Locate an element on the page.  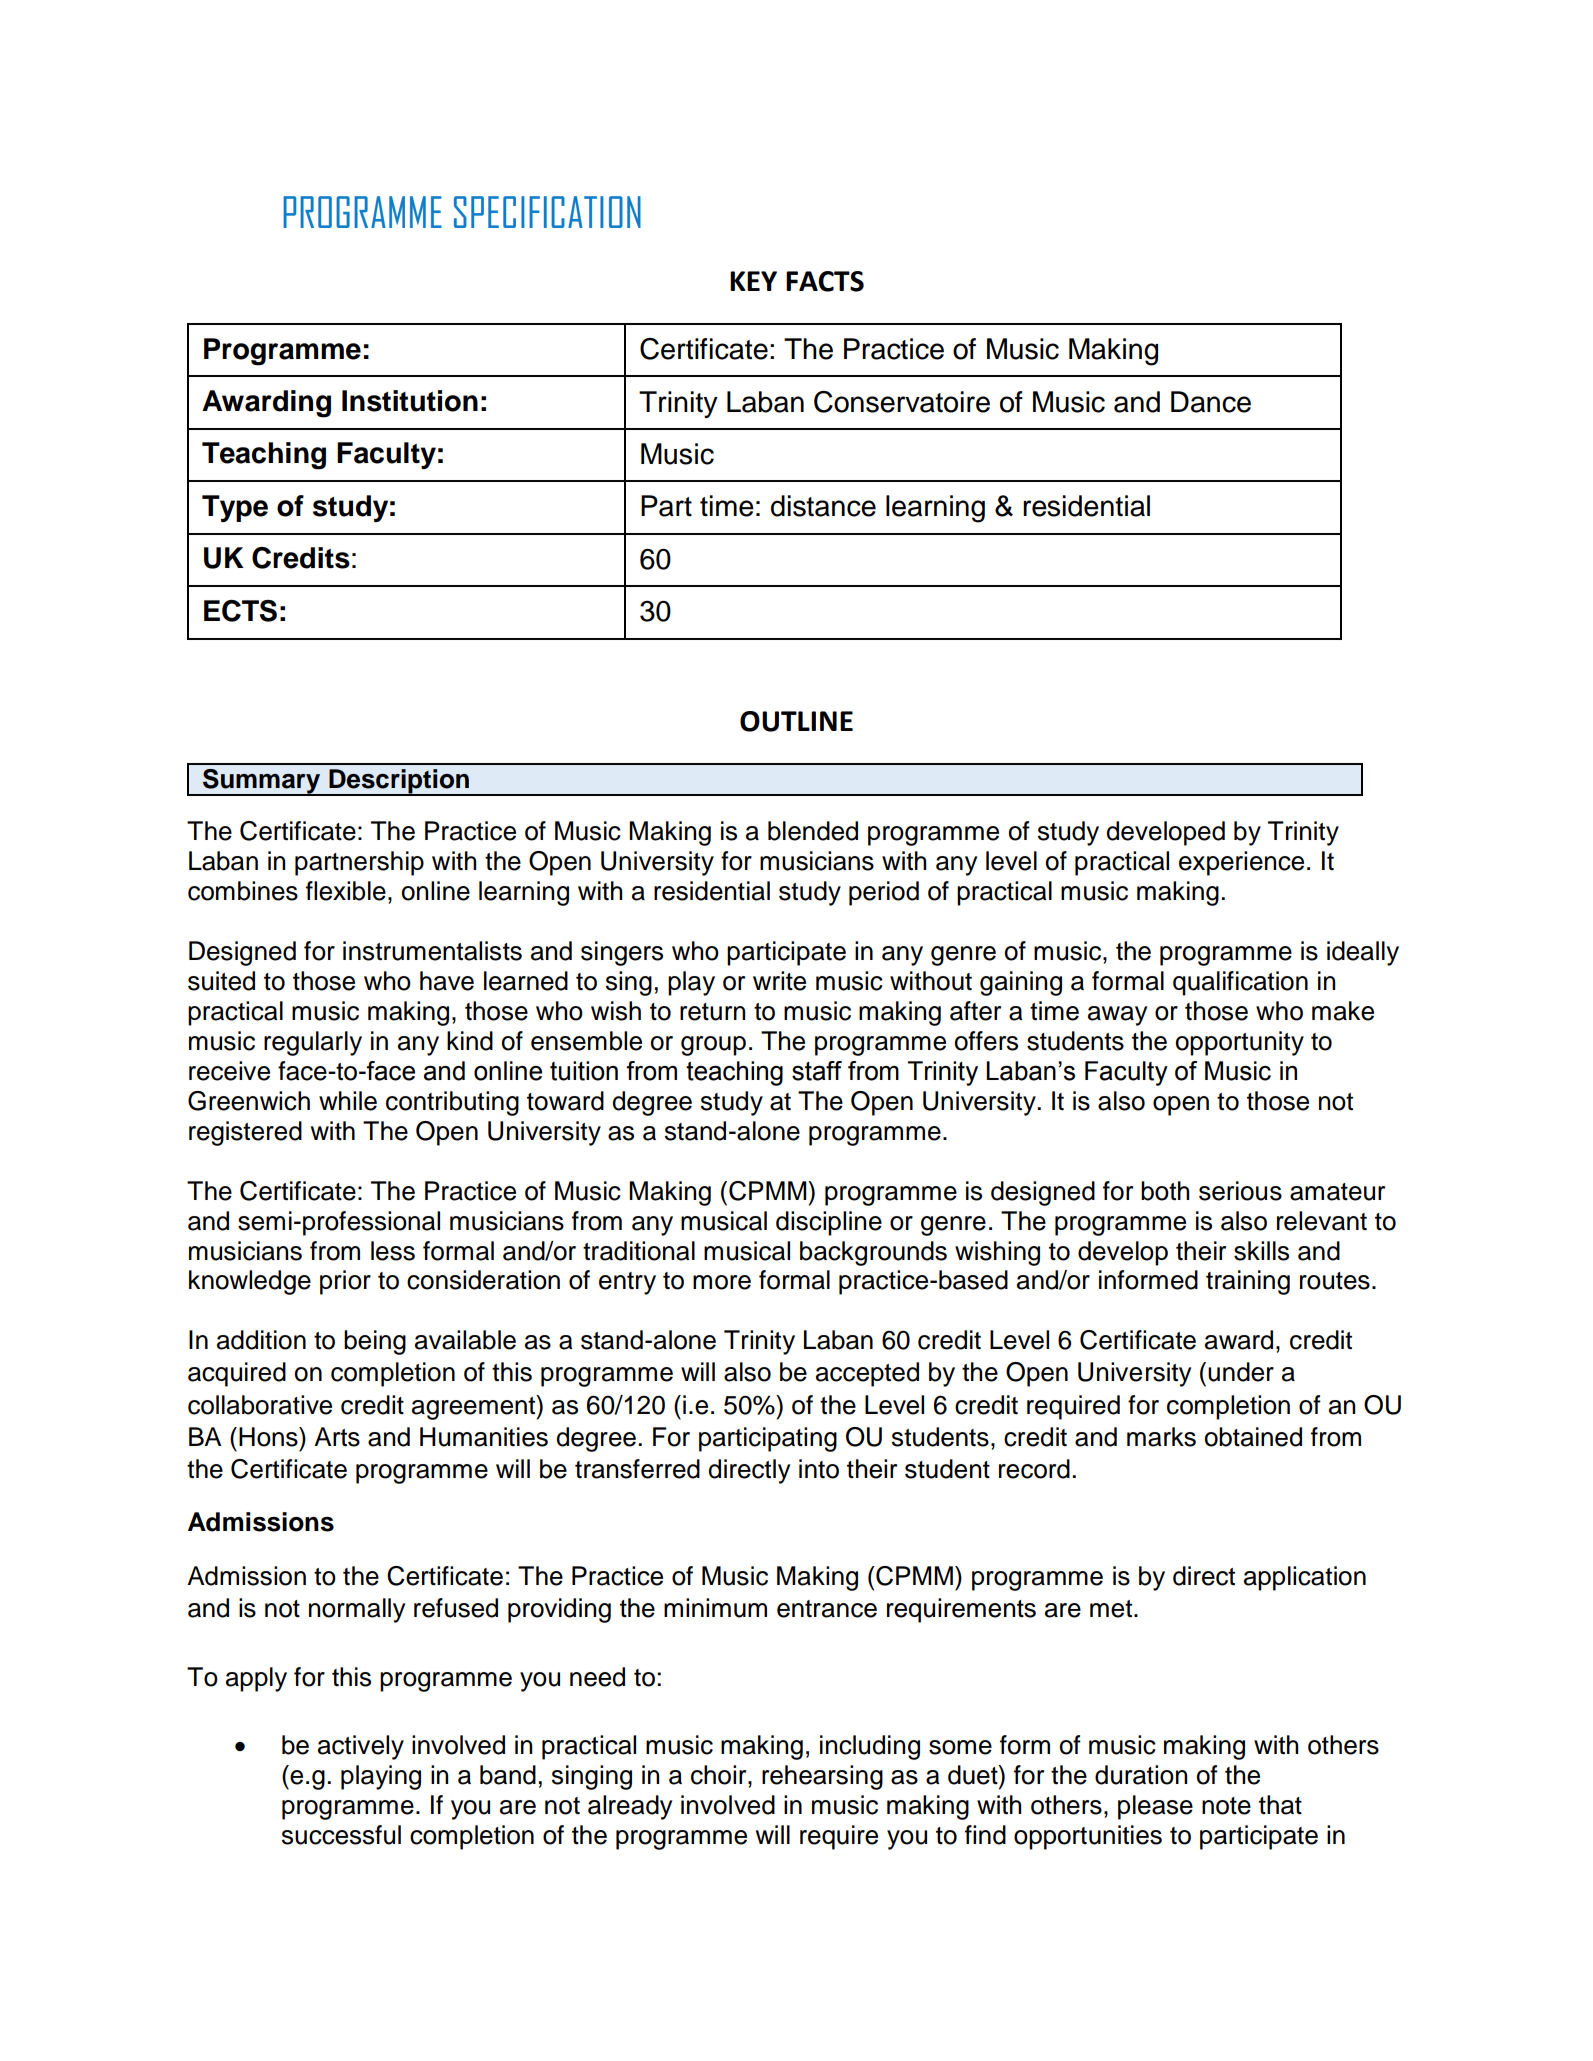
Dance is located at coordinates (1211, 402).
